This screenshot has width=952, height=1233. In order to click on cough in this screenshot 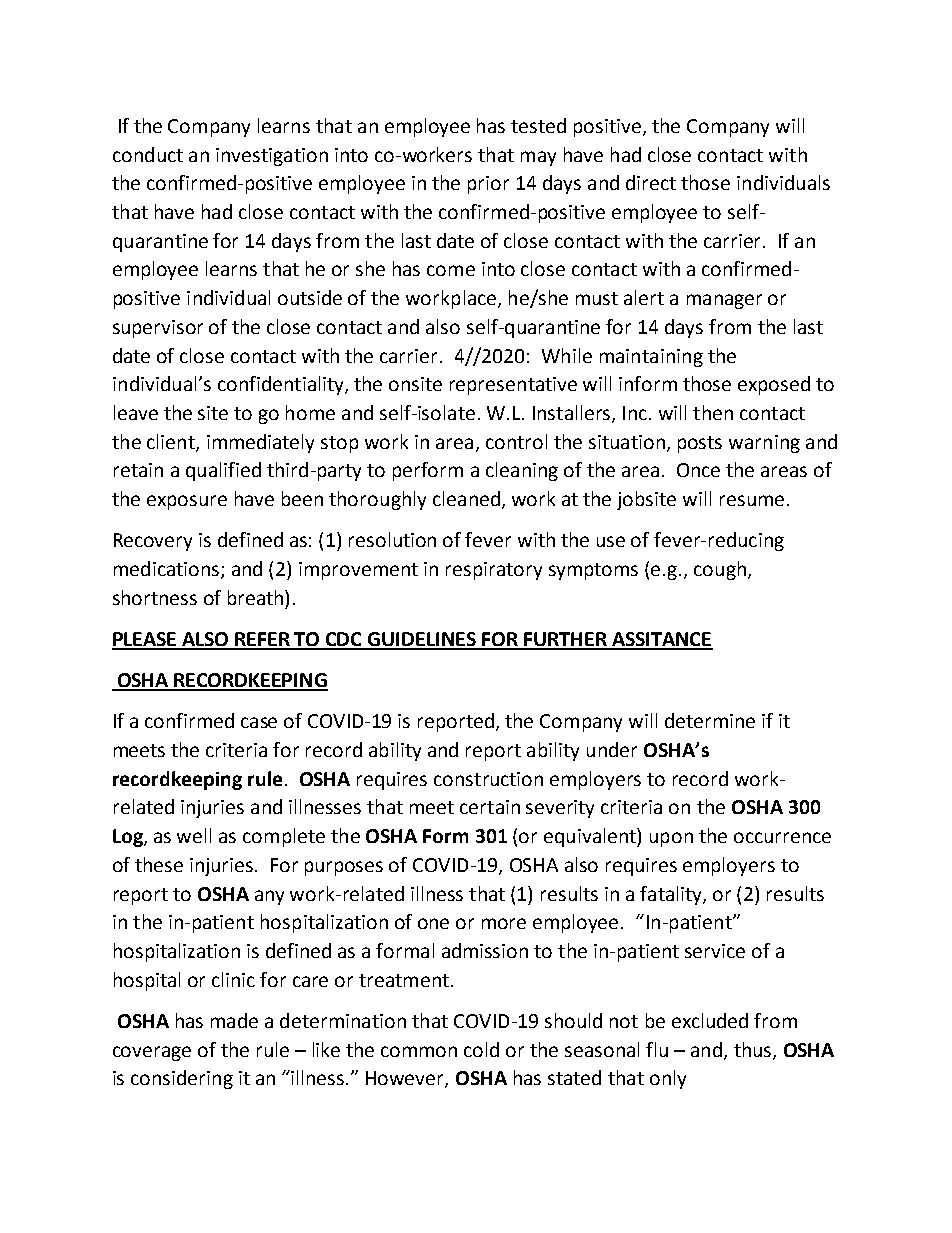, I will do `click(720, 570)`.
